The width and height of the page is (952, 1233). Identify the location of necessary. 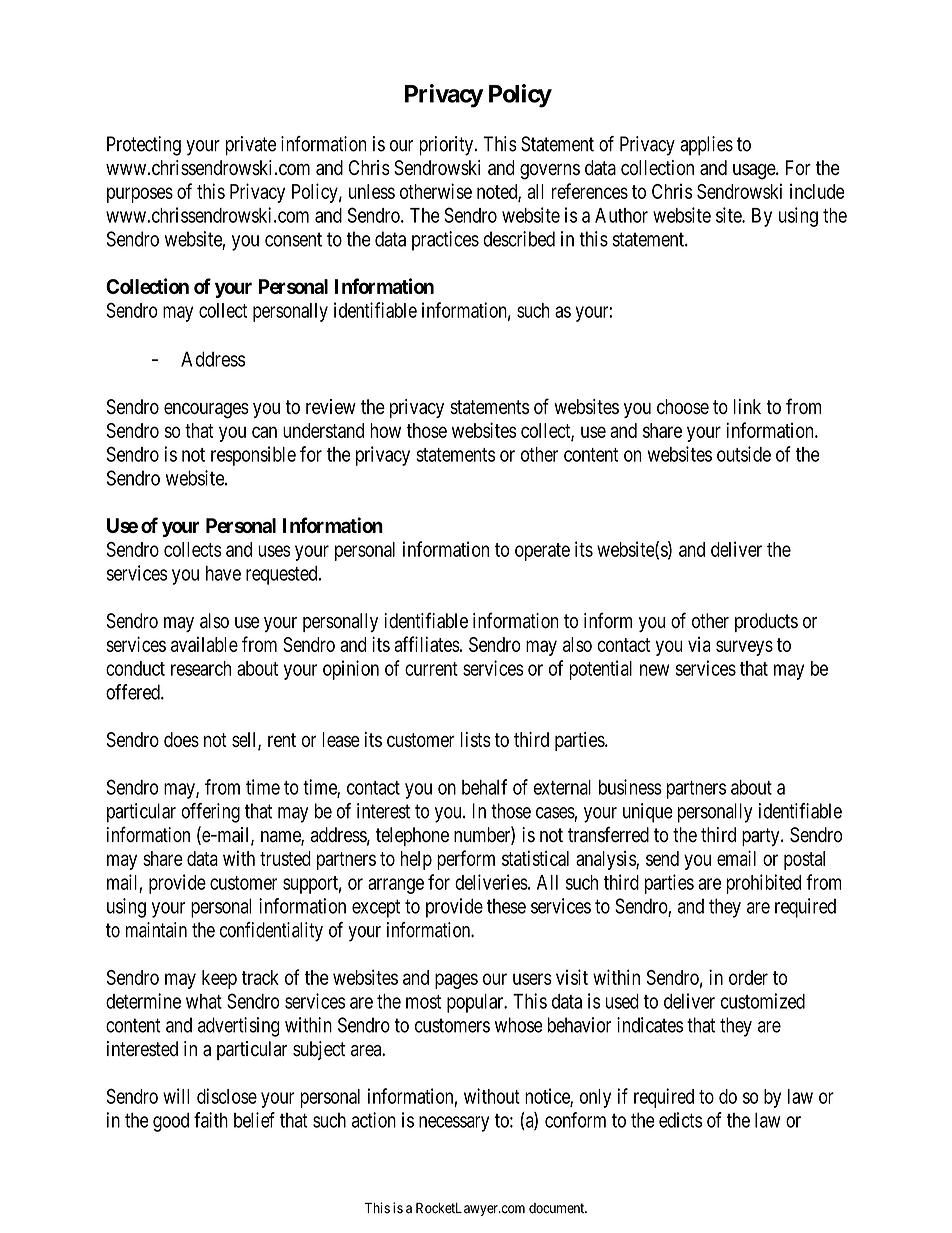
(454, 1124).
